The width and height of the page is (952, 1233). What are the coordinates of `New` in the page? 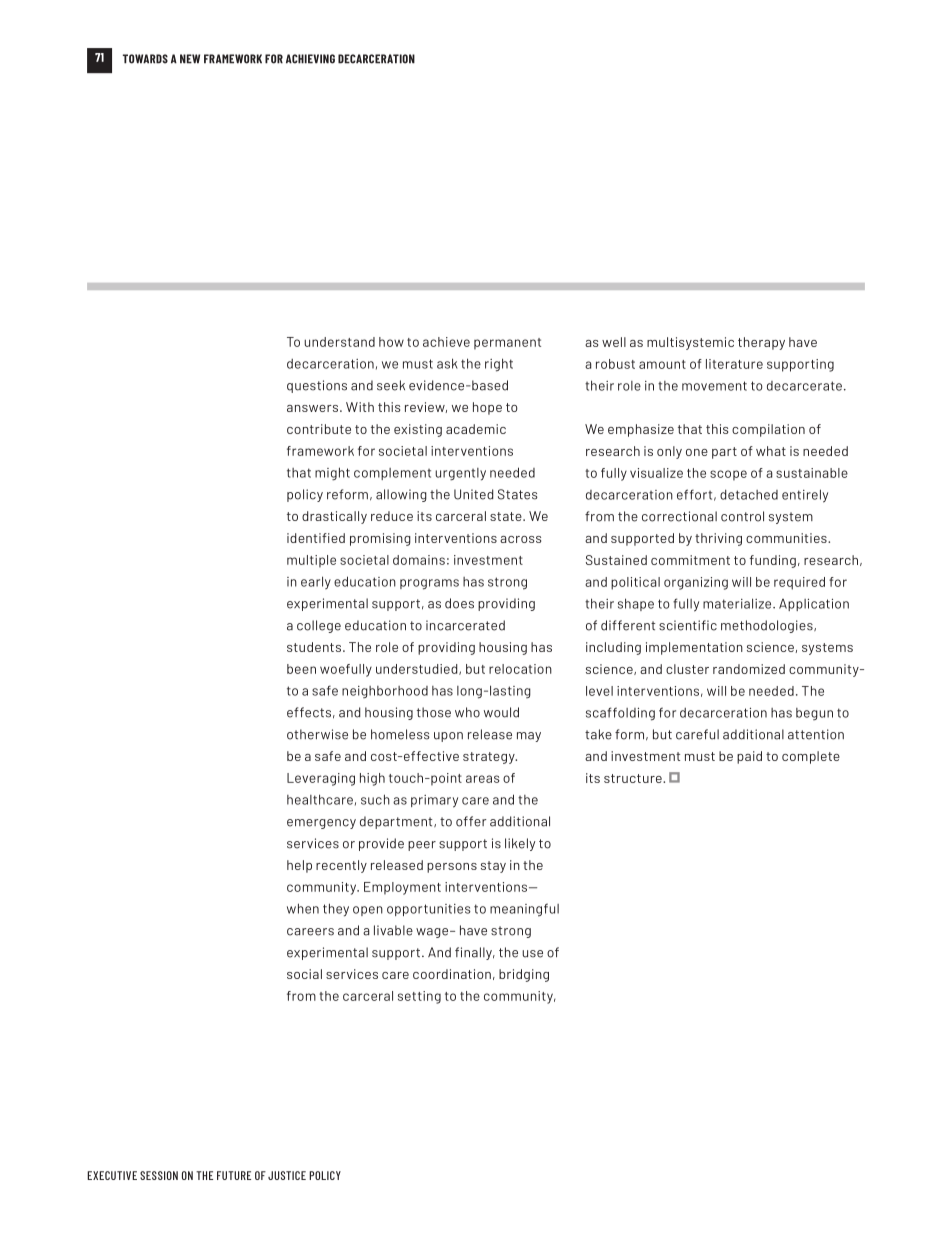 It's located at (190, 59).
